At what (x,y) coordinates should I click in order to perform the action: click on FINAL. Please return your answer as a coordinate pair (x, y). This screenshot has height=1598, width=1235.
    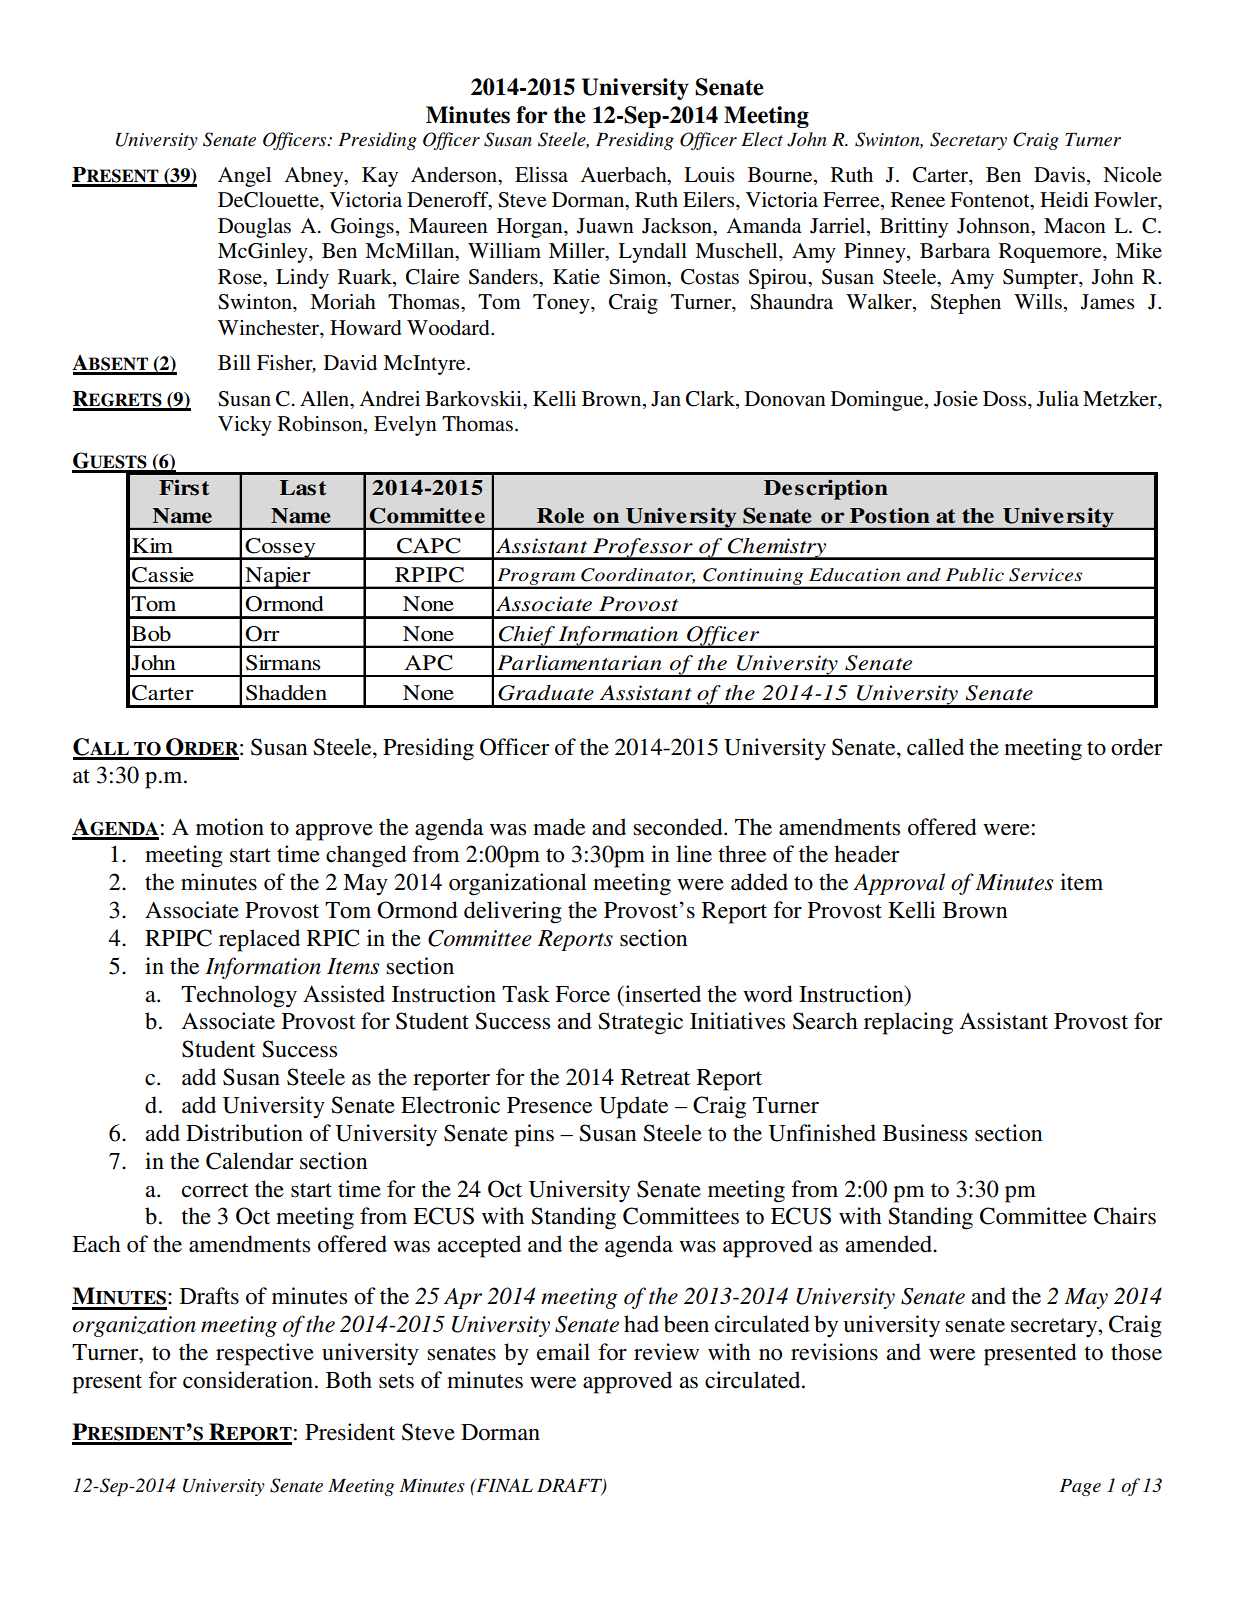
    Looking at the image, I should click on (503, 1485).
